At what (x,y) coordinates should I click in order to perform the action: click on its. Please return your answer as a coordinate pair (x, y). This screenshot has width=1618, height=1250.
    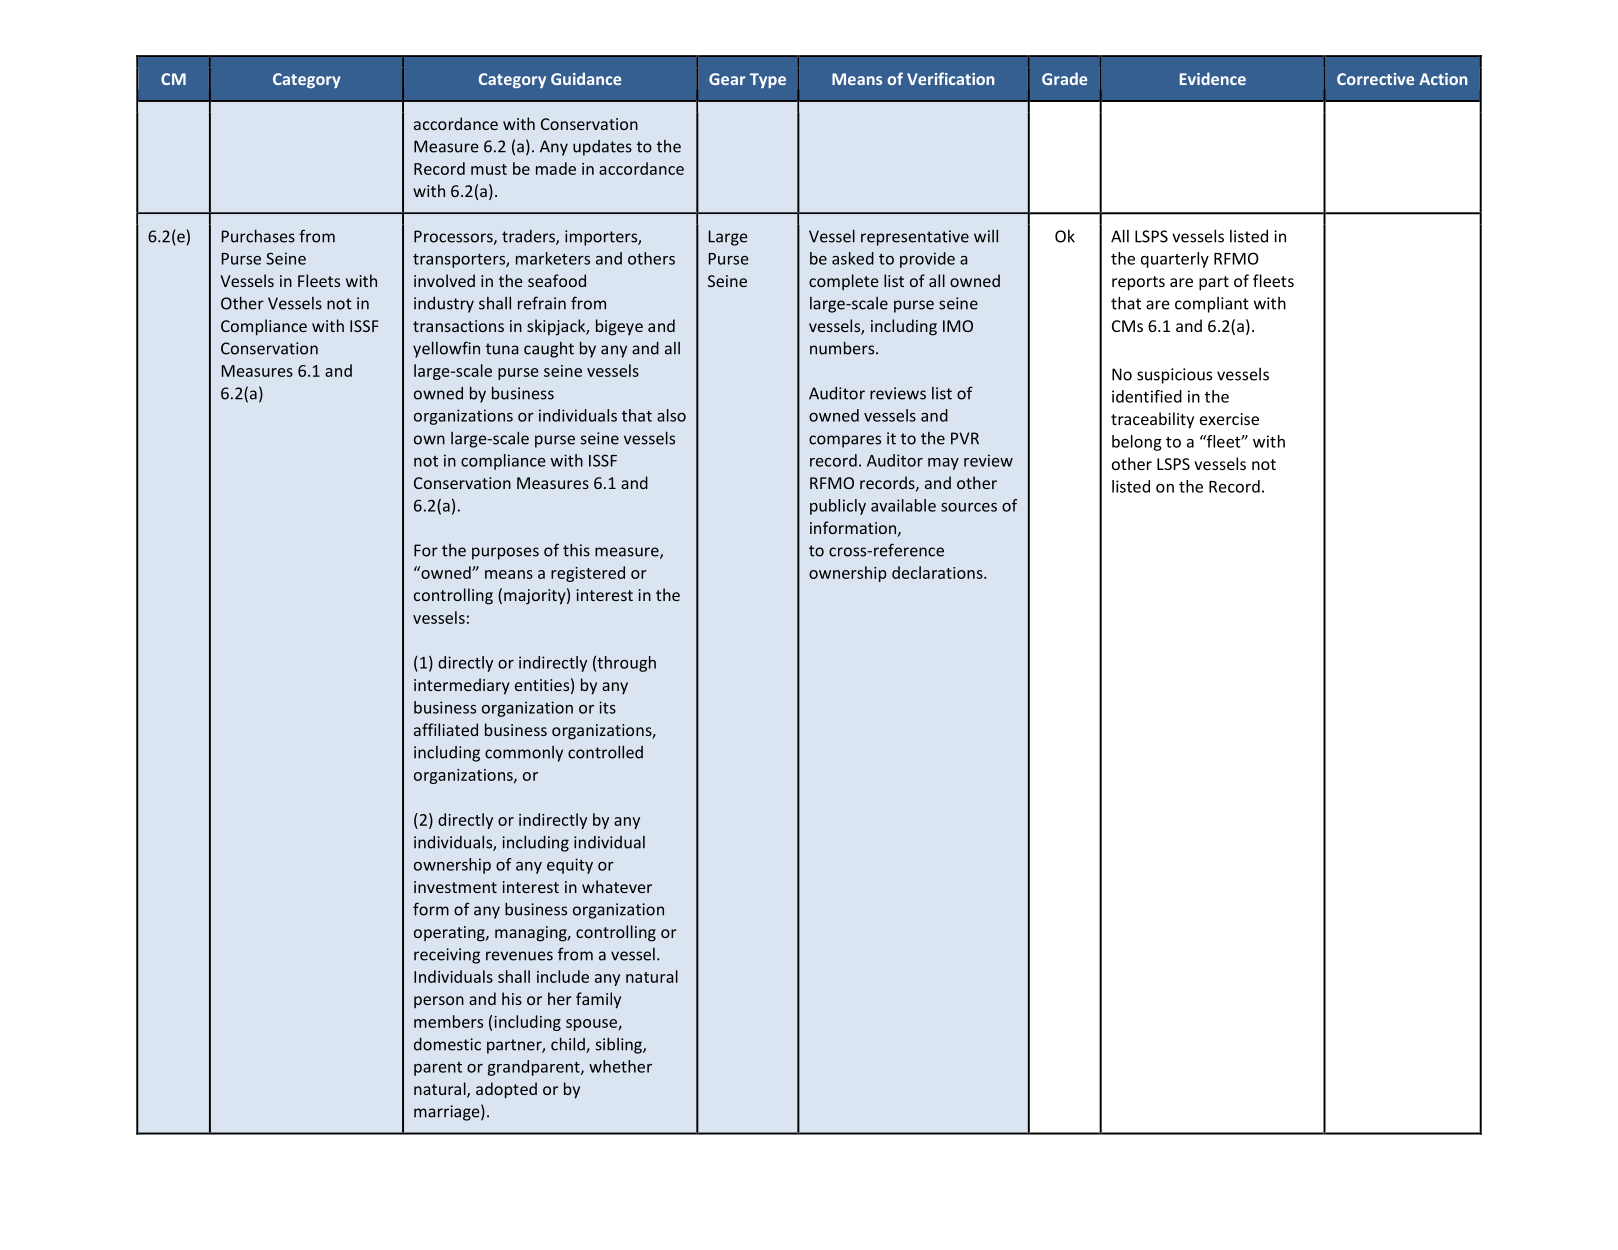
    Looking at the image, I should click on (607, 707).
